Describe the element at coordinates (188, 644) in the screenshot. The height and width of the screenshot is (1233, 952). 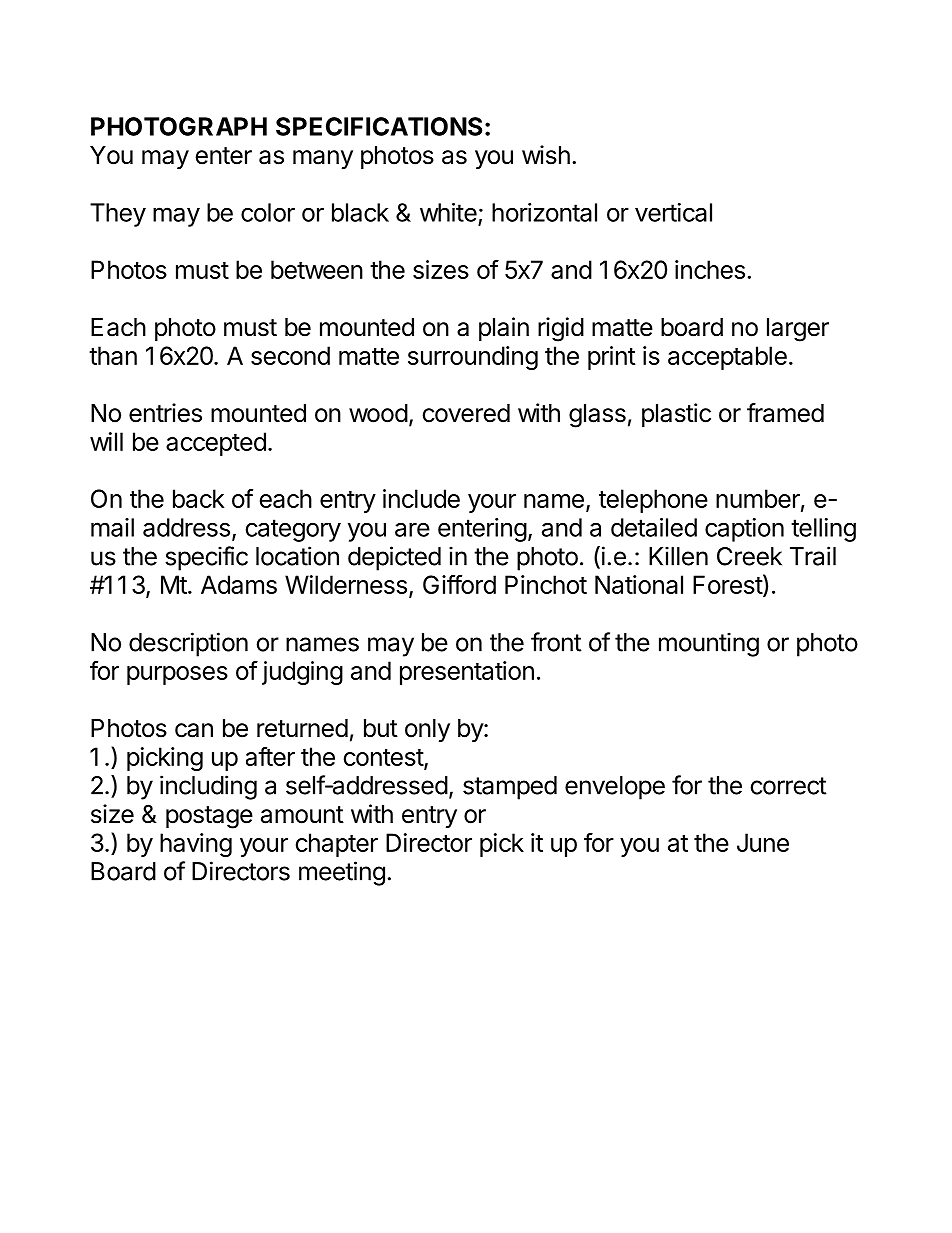
I see `description` at that location.
